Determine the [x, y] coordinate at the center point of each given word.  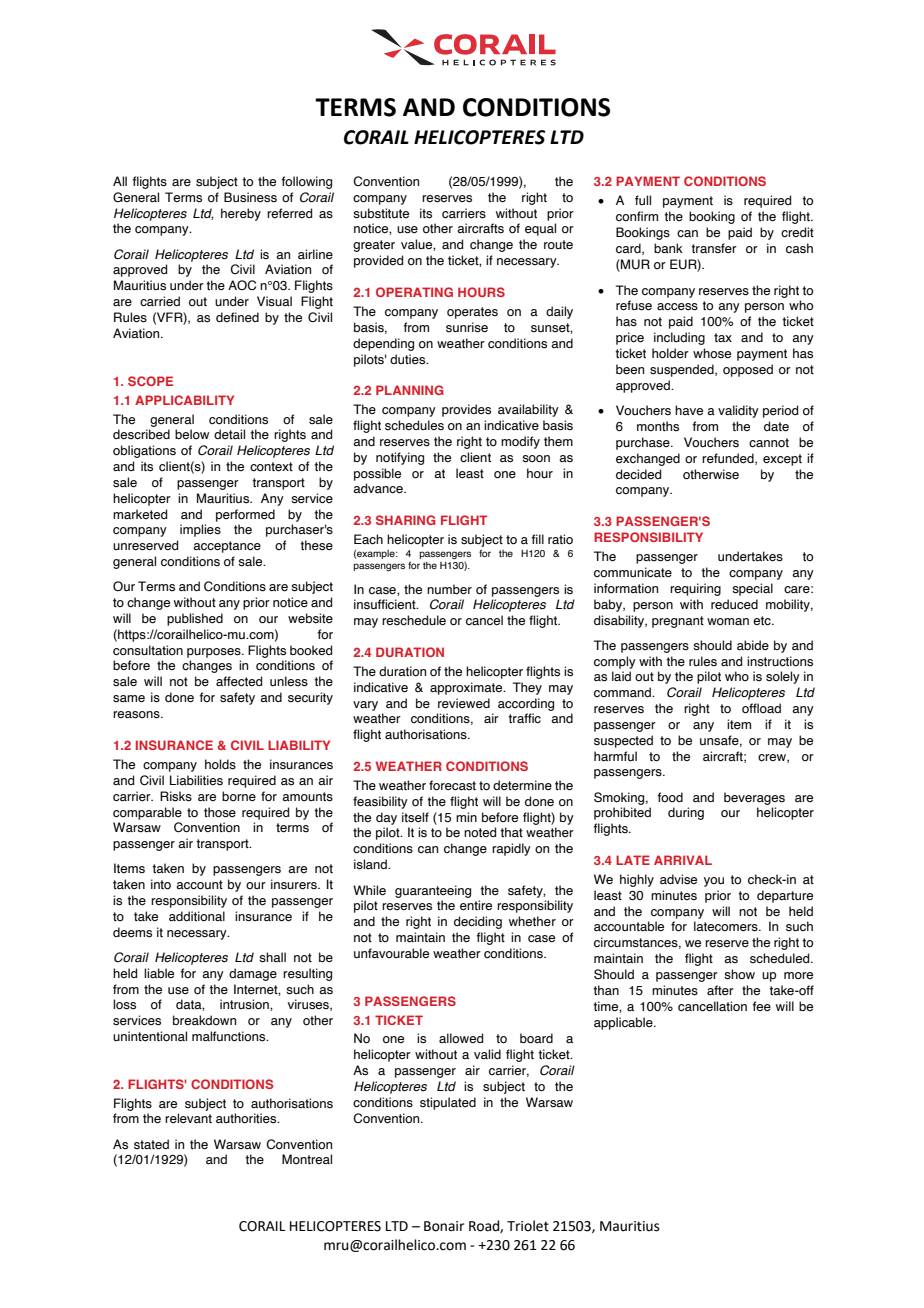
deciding [478, 922]
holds [220, 764]
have [689, 410]
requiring [695, 589]
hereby [241, 214]
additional [197, 916]
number [449, 589]
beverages [754, 798]
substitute [381, 213]
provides [466, 410]
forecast [452, 785]
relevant [188, 1118]
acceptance [227, 547]
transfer [714, 248]
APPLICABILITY [184, 400]
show [739, 974]
